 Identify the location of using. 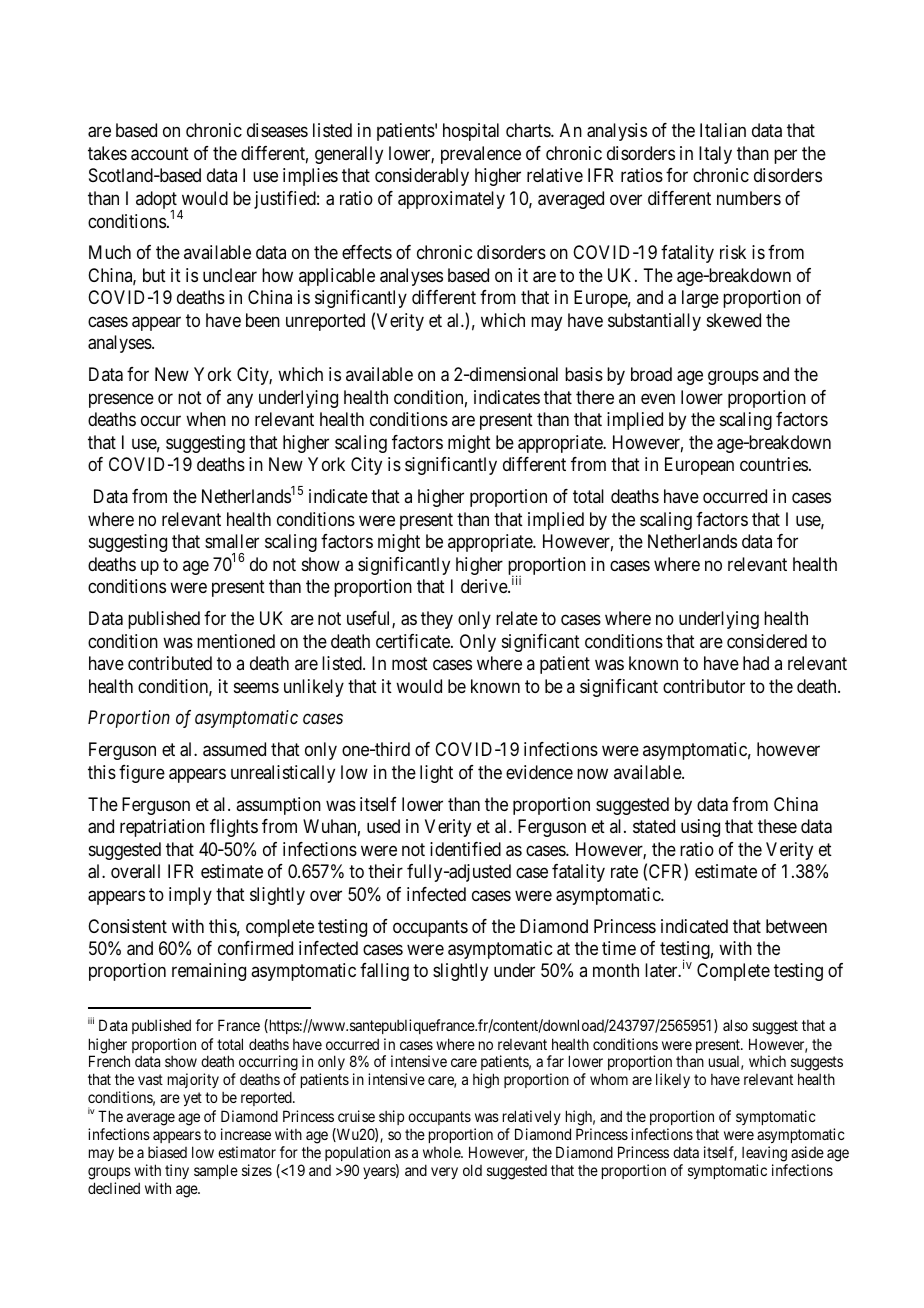
(700, 828).
